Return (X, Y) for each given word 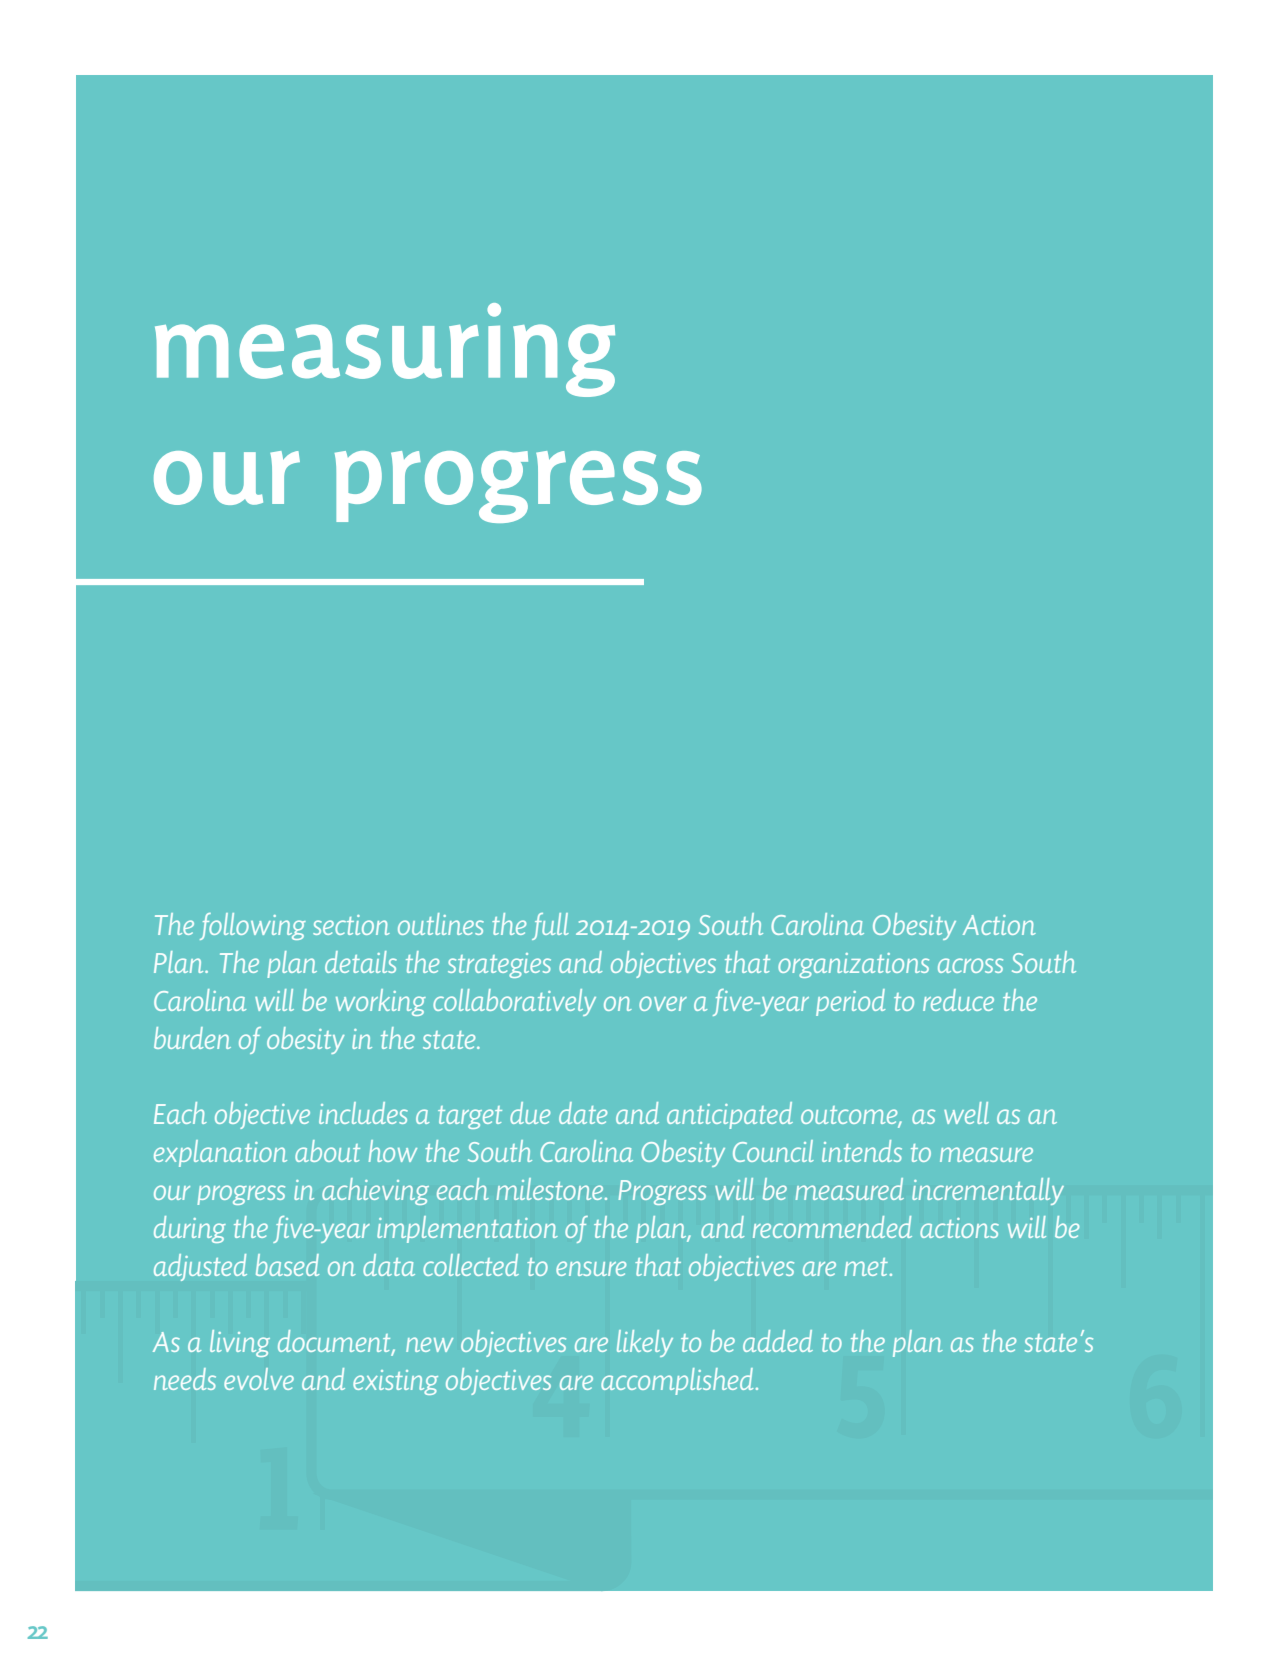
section (351, 925)
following (253, 926)
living (240, 1343)
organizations (853, 965)
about (327, 1151)
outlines (441, 924)
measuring (385, 350)
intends (862, 1151)
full (550, 926)
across (970, 965)
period (850, 1002)
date (583, 1113)
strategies (499, 965)
